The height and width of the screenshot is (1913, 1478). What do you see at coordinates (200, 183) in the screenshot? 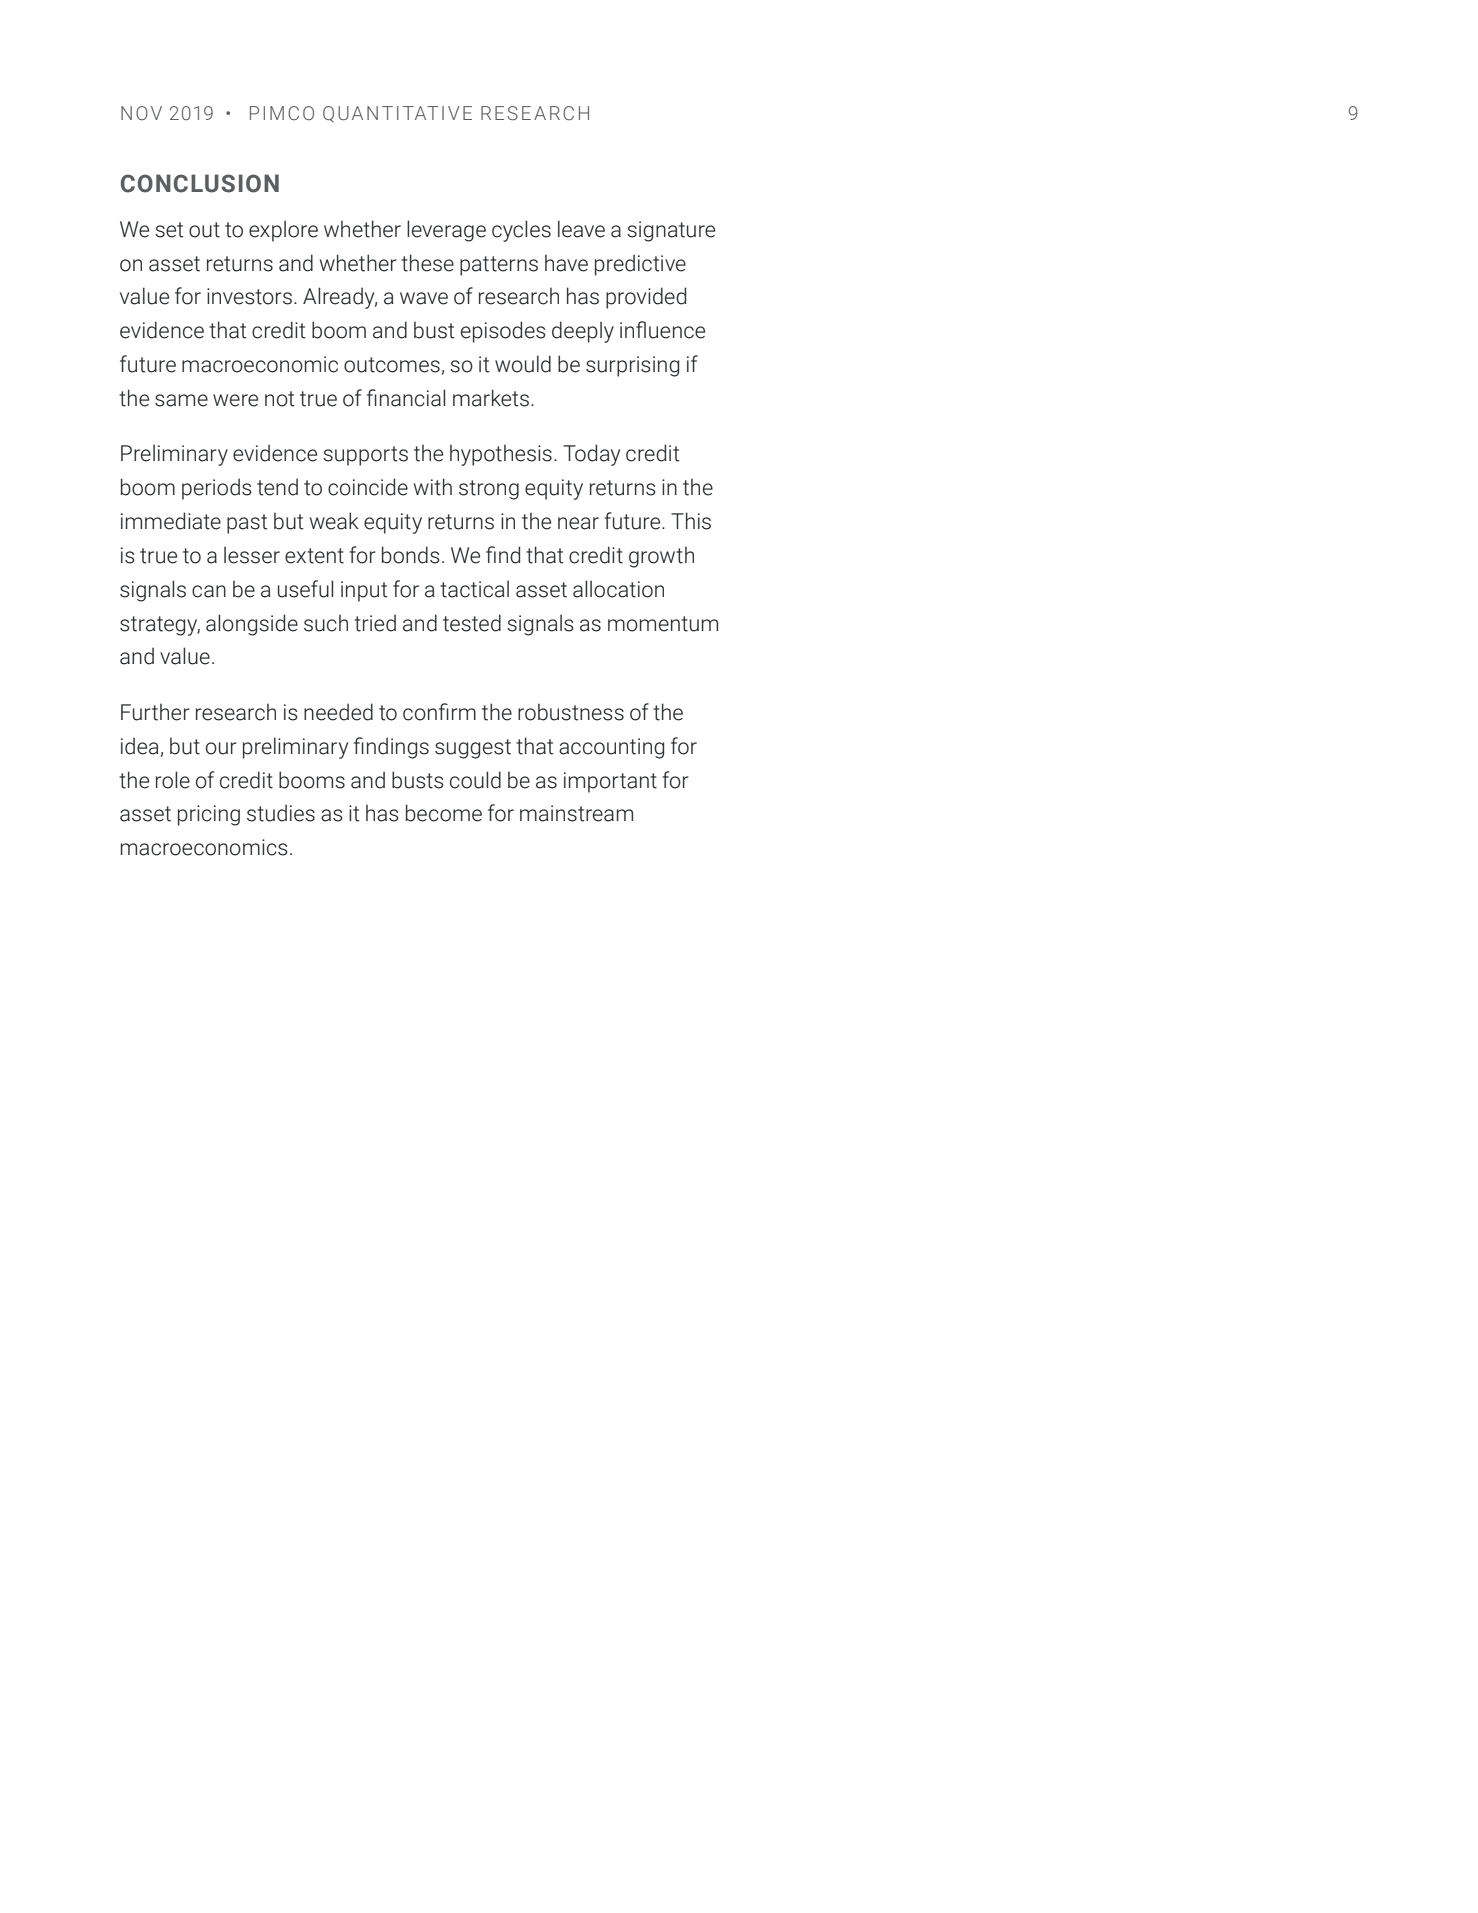
I see `CONCLUSION` at bounding box center [200, 183].
